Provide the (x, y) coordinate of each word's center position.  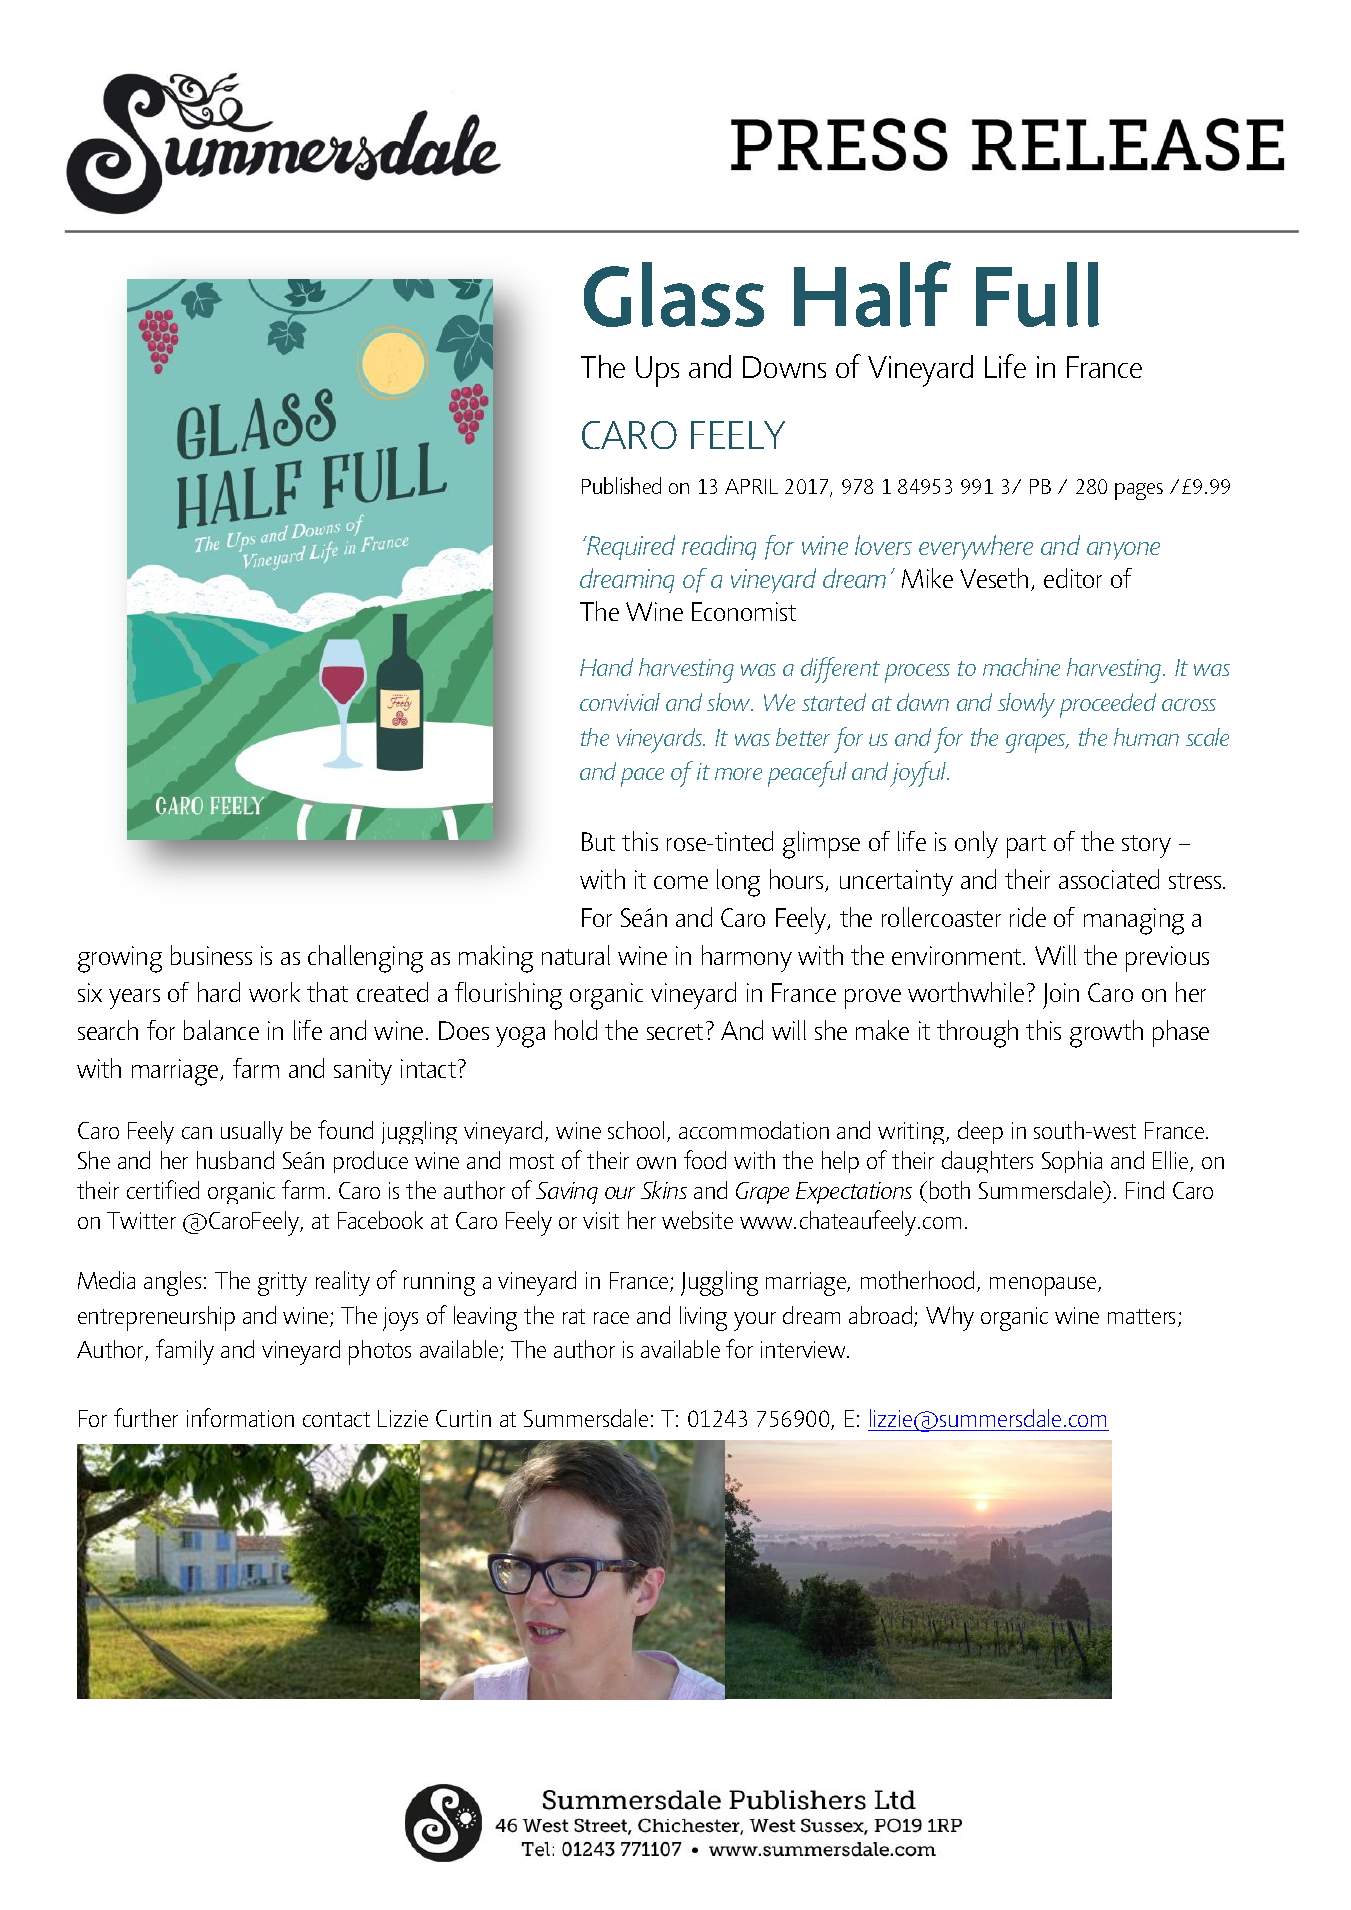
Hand (606, 667)
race (611, 1318)
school (636, 1130)
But (598, 841)
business (211, 955)
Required (630, 547)
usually (252, 1132)
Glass (674, 294)
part (1026, 846)
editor (1073, 578)
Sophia (1072, 1162)
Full (1037, 294)
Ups (657, 371)
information (240, 1417)
